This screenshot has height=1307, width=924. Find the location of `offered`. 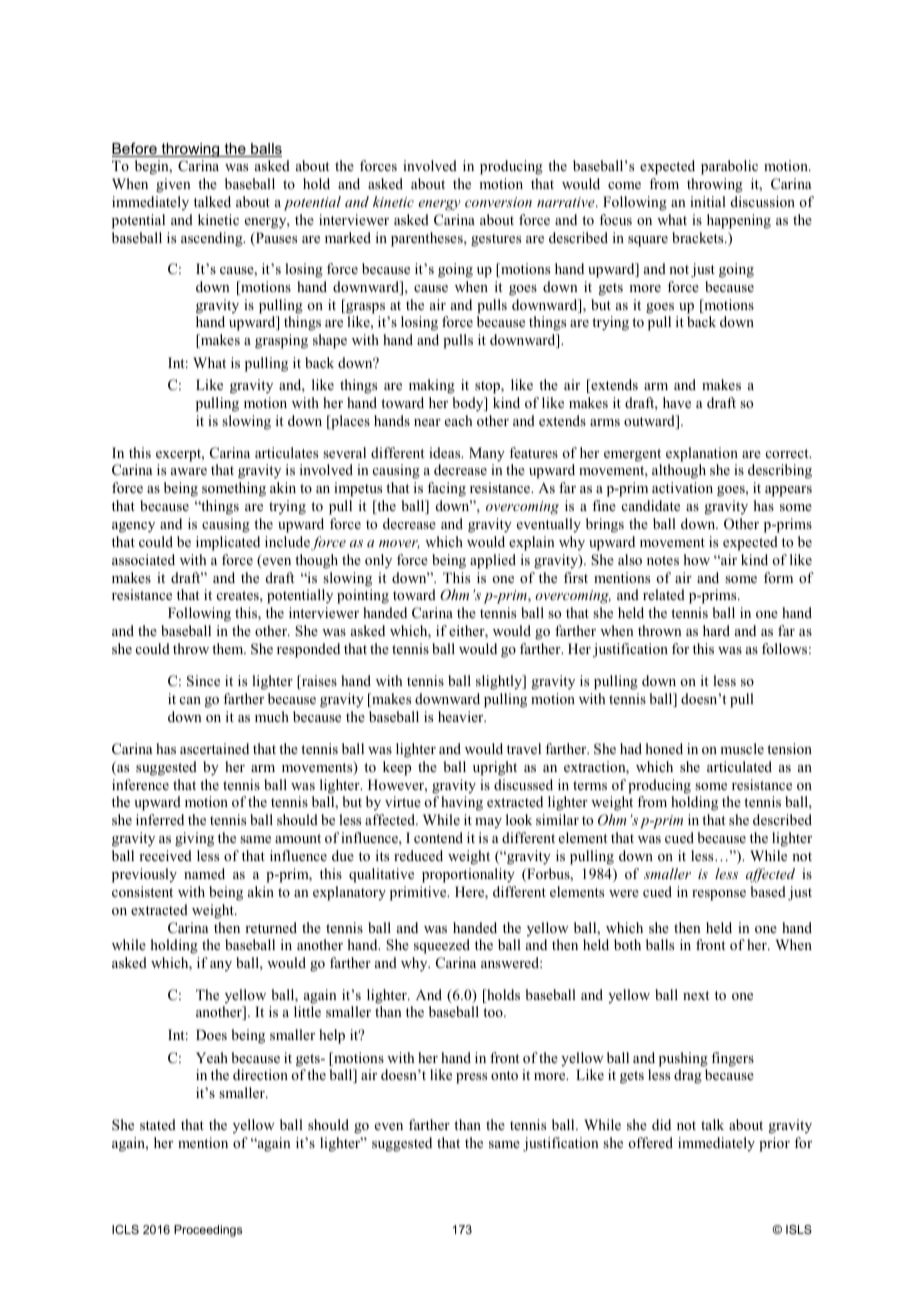

offered is located at coordinates (650, 1142).
